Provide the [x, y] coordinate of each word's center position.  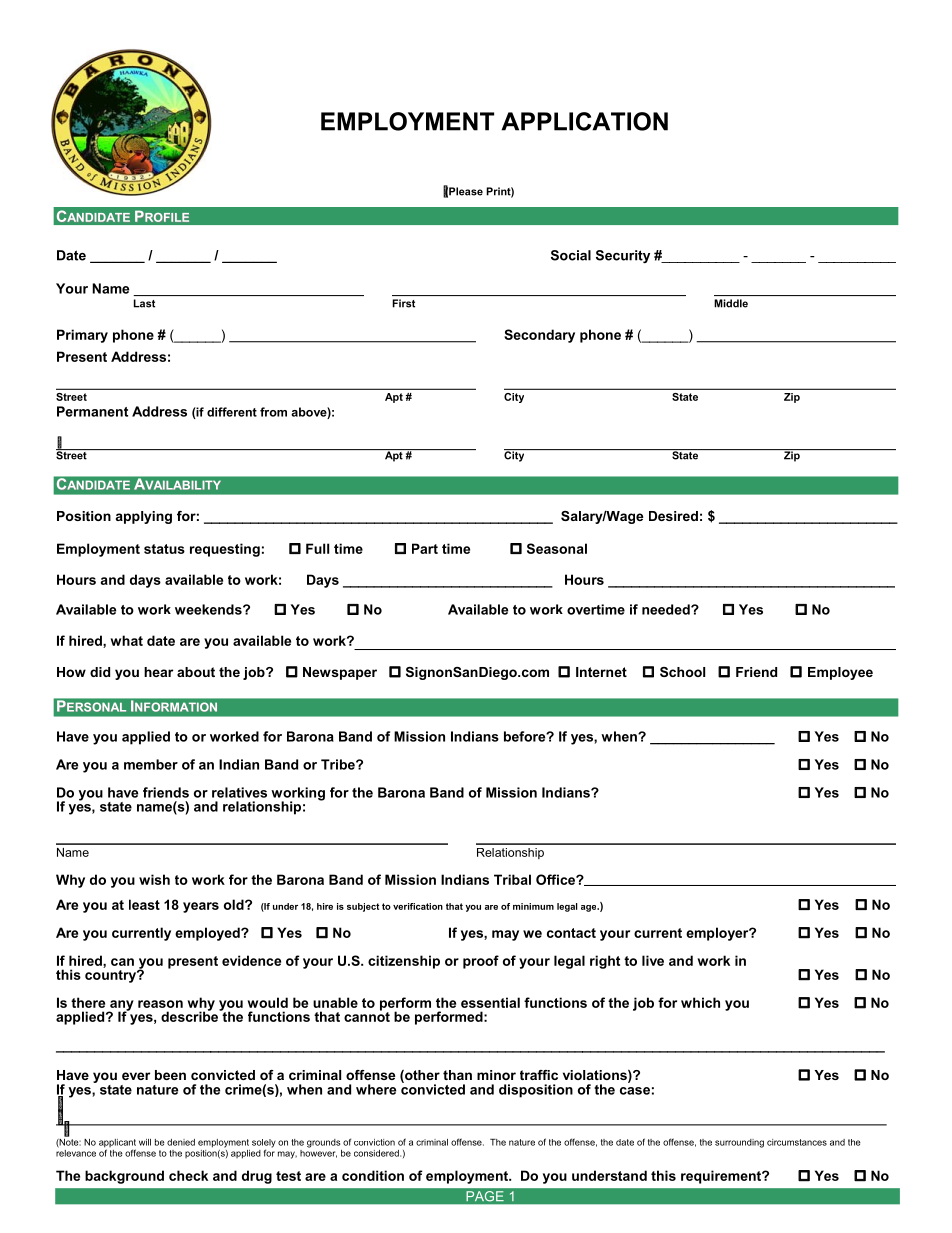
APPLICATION [584, 121]
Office [556, 879]
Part [425, 548]
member [151, 764]
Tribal [512, 879]
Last [144, 303]
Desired [673, 516]
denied [181, 1142]
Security [623, 256]
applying [144, 517]
